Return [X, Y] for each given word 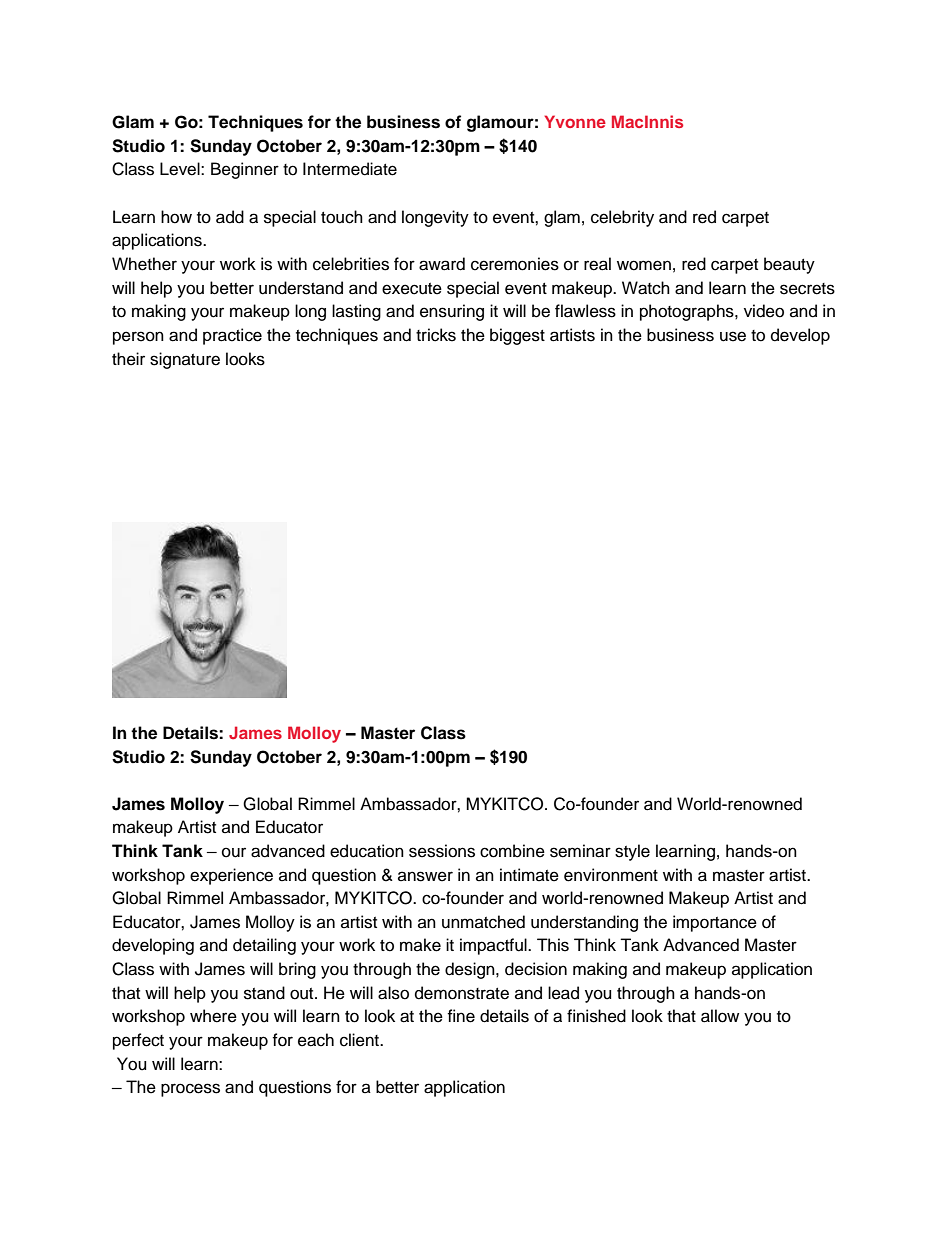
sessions [442, 851]
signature [185, 360]
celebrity [622, 218]
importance [715, 923]
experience [231, 876]
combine [512, 851]
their [128, 359]
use [733, 336]
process [190, 1090]
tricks [436, 335]
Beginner [245, 170]
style [632, 852]
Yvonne [575, 121]
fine [461, 1016]
